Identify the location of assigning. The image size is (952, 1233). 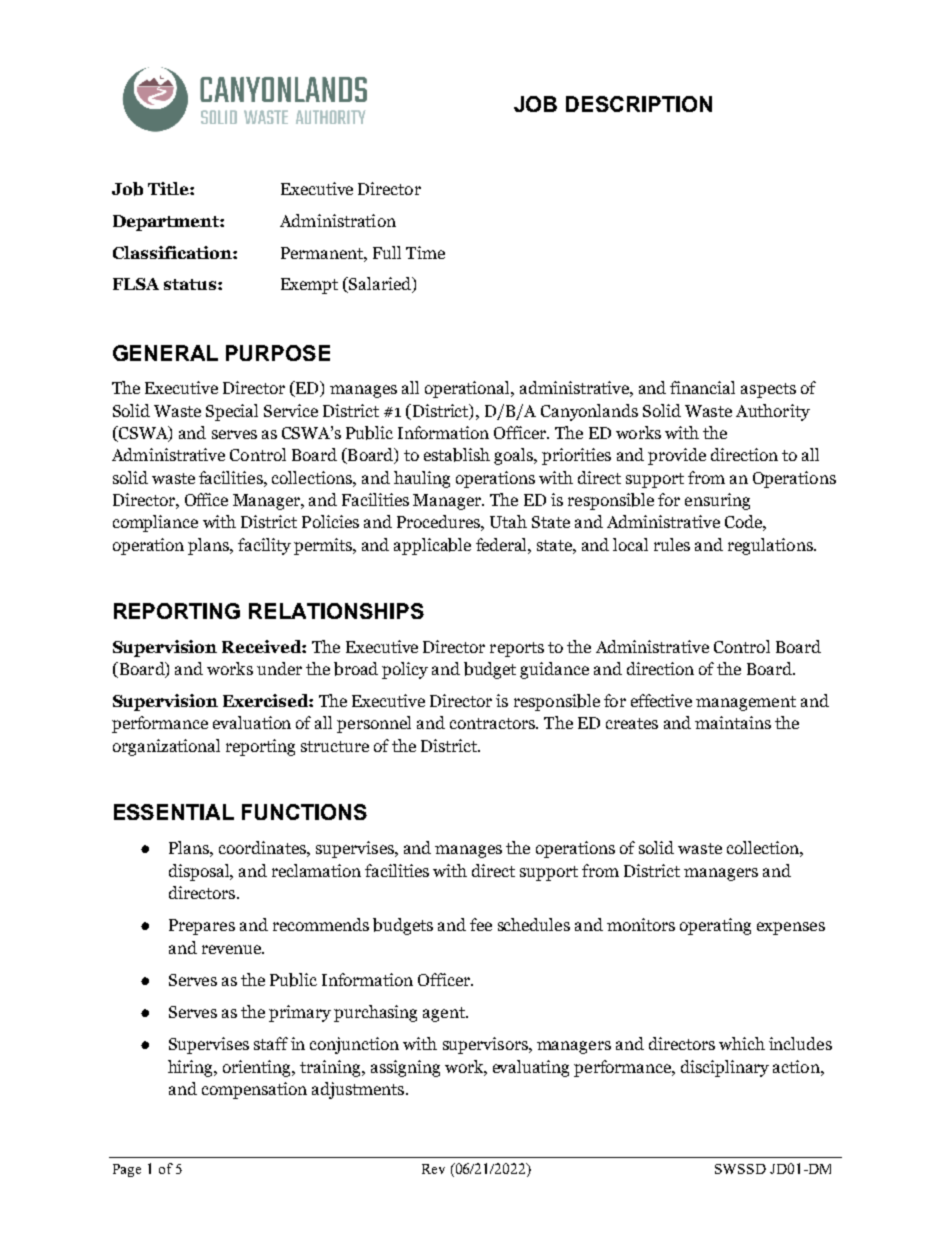
(405, 1068).
